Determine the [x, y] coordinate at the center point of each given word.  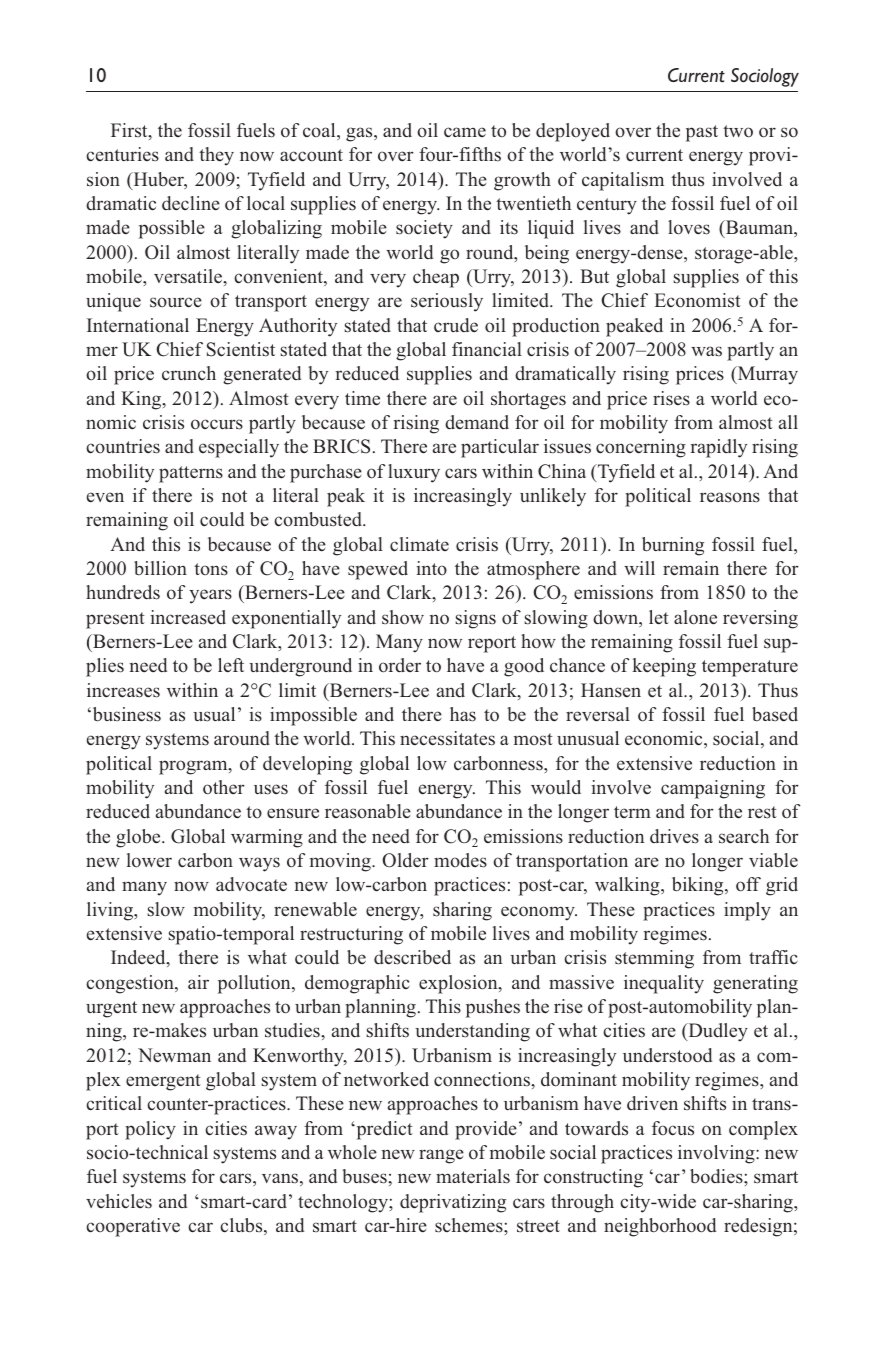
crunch [189, 373]
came [465, 132]
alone [695, 617]
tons [211, 569]
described [412, 957]
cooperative [133, 1227]
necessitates [447, 738]
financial [487, 349]
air [198, 982]
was [706, 351]
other [224, 787]
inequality [664, 984]
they [216, 156]
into [431, 568]
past [702, 133]
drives [674, 836]
